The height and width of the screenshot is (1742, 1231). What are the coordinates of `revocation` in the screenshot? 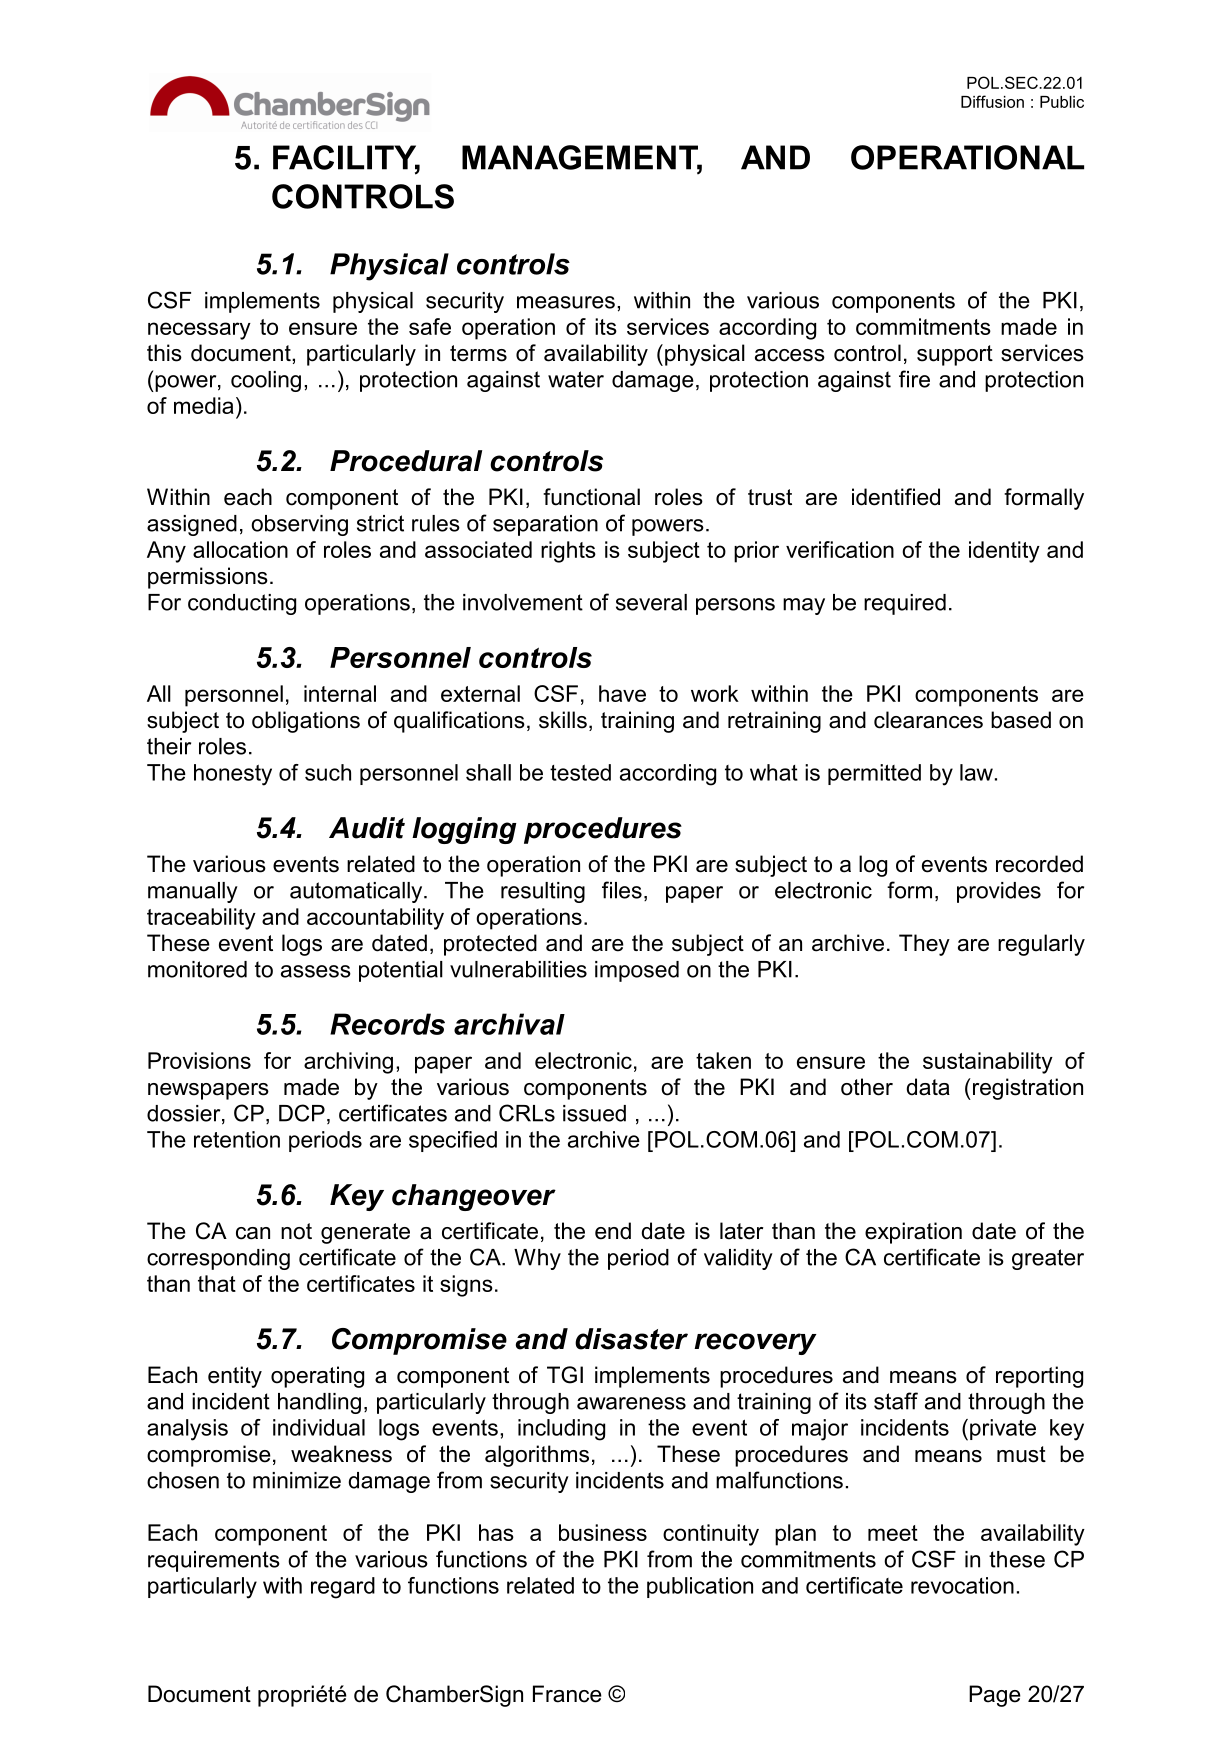 It's located at (962, 1585).
